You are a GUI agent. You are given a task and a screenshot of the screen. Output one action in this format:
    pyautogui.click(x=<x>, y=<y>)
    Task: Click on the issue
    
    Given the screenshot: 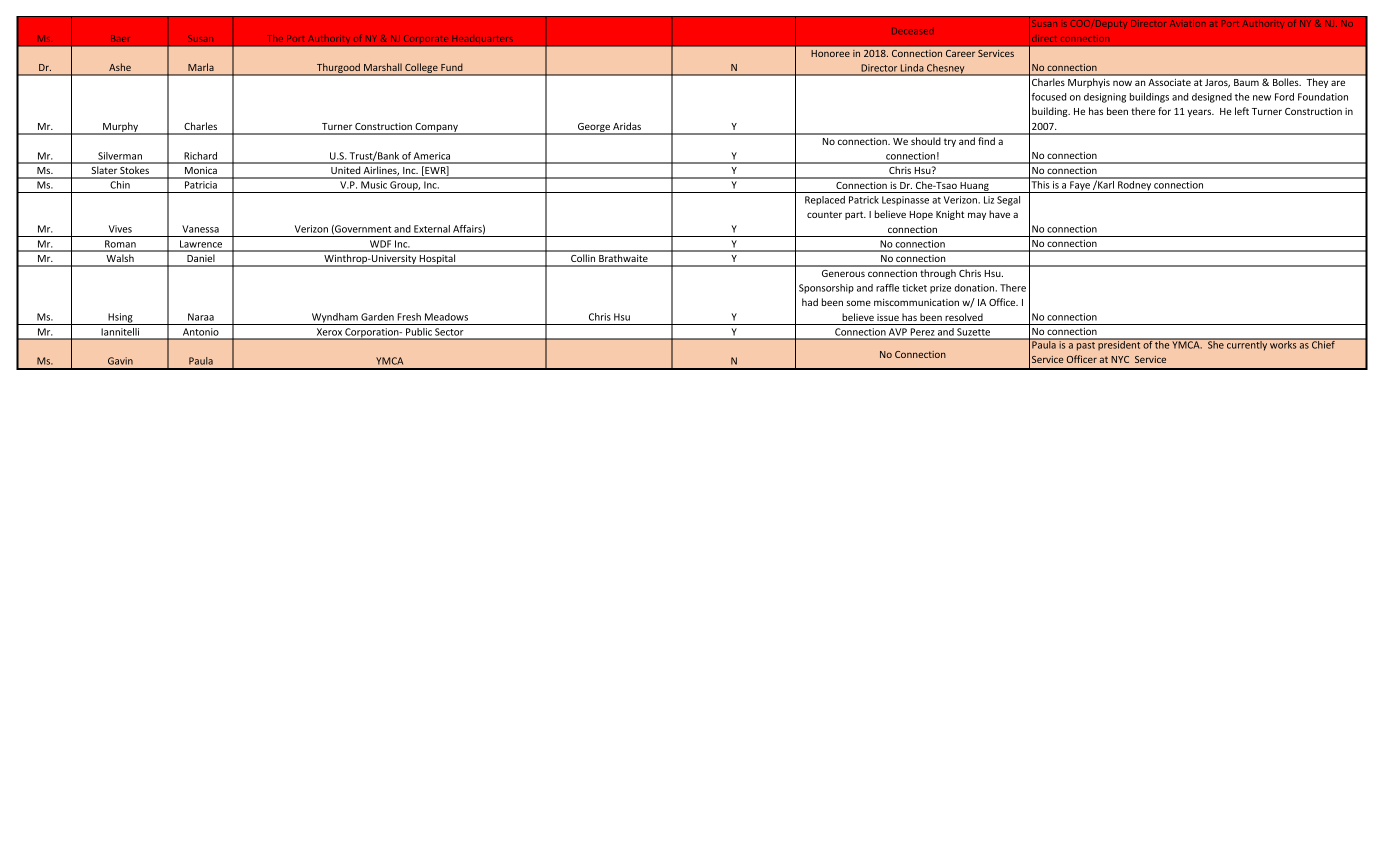 What is the action you would take?
    pyautogui.click(x=888, y=317)
